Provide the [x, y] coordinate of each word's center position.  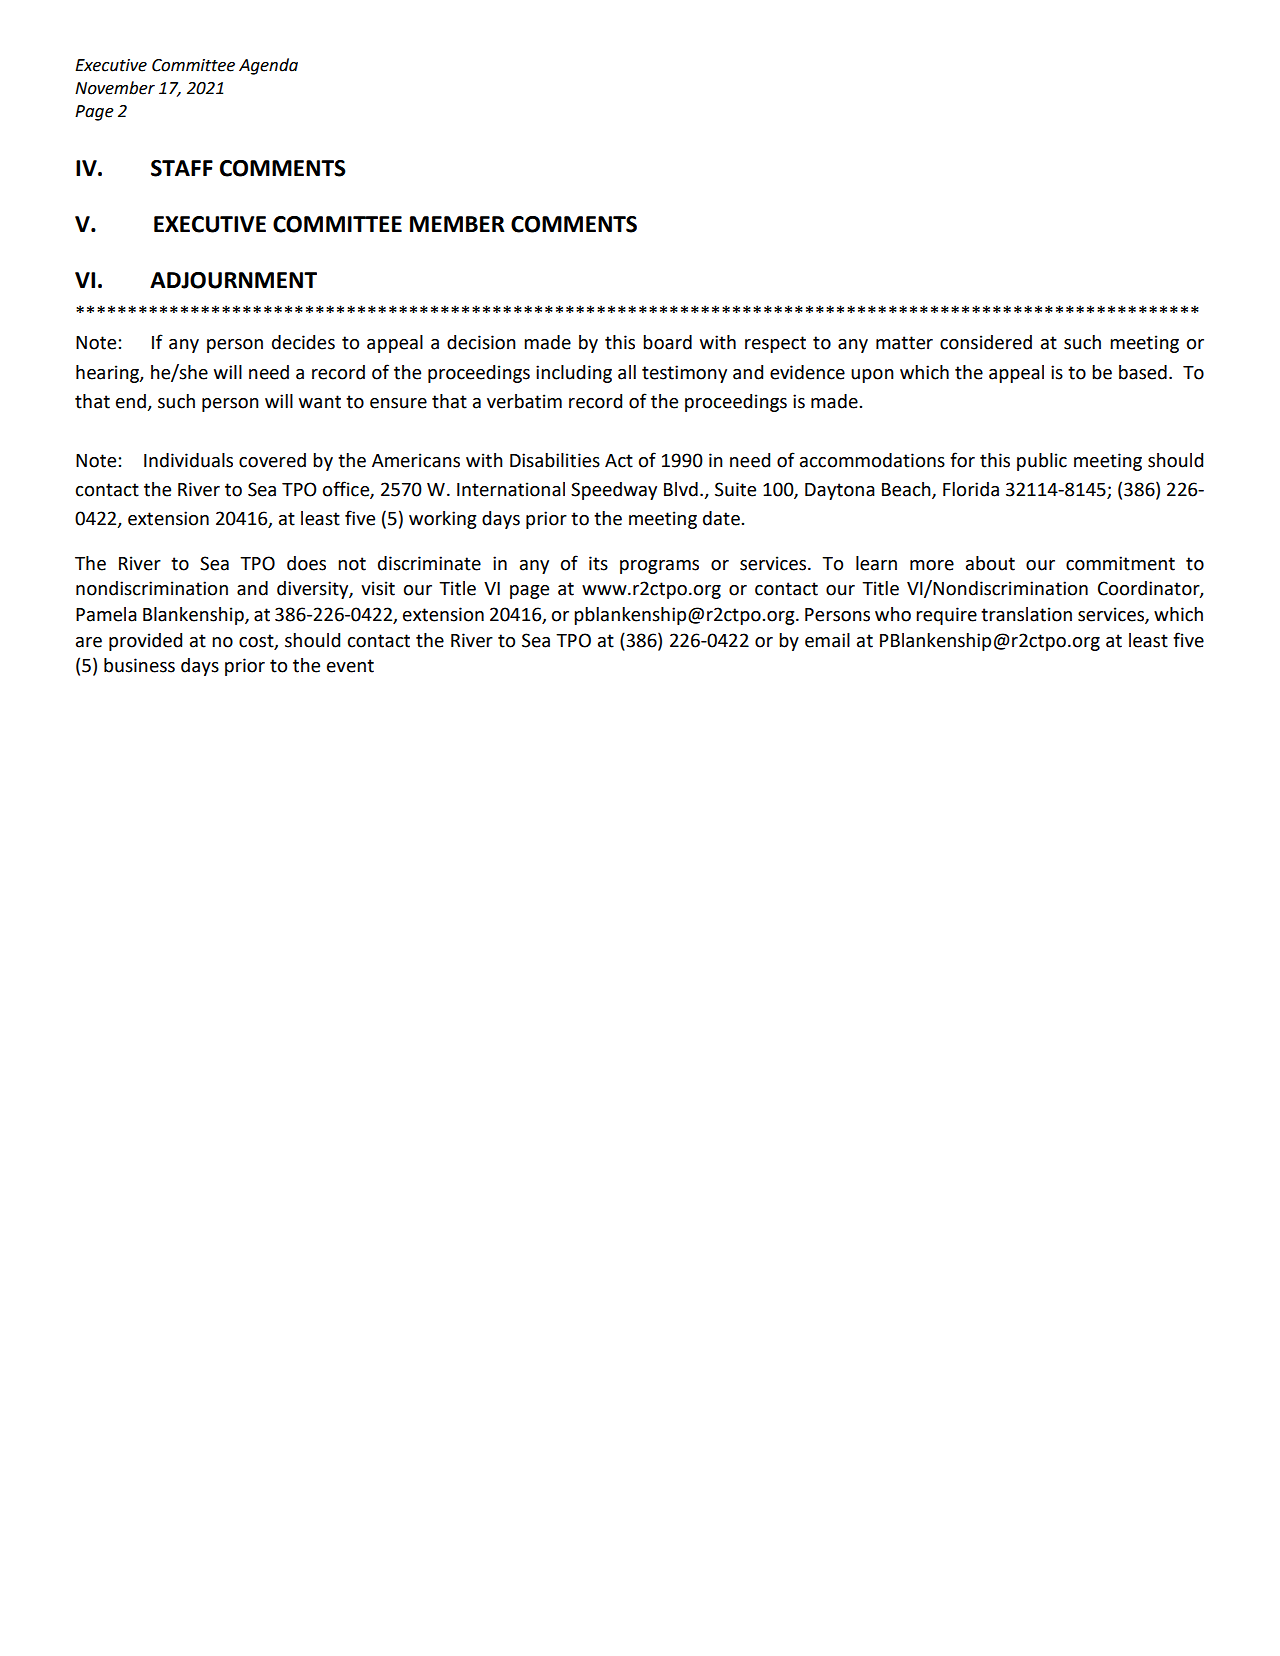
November [115, 88]
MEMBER [457, 224]
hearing [108, 374]
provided [145, 642]
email [827, 640]
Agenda [268, 66]
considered [986, 342]
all [627, 372]
